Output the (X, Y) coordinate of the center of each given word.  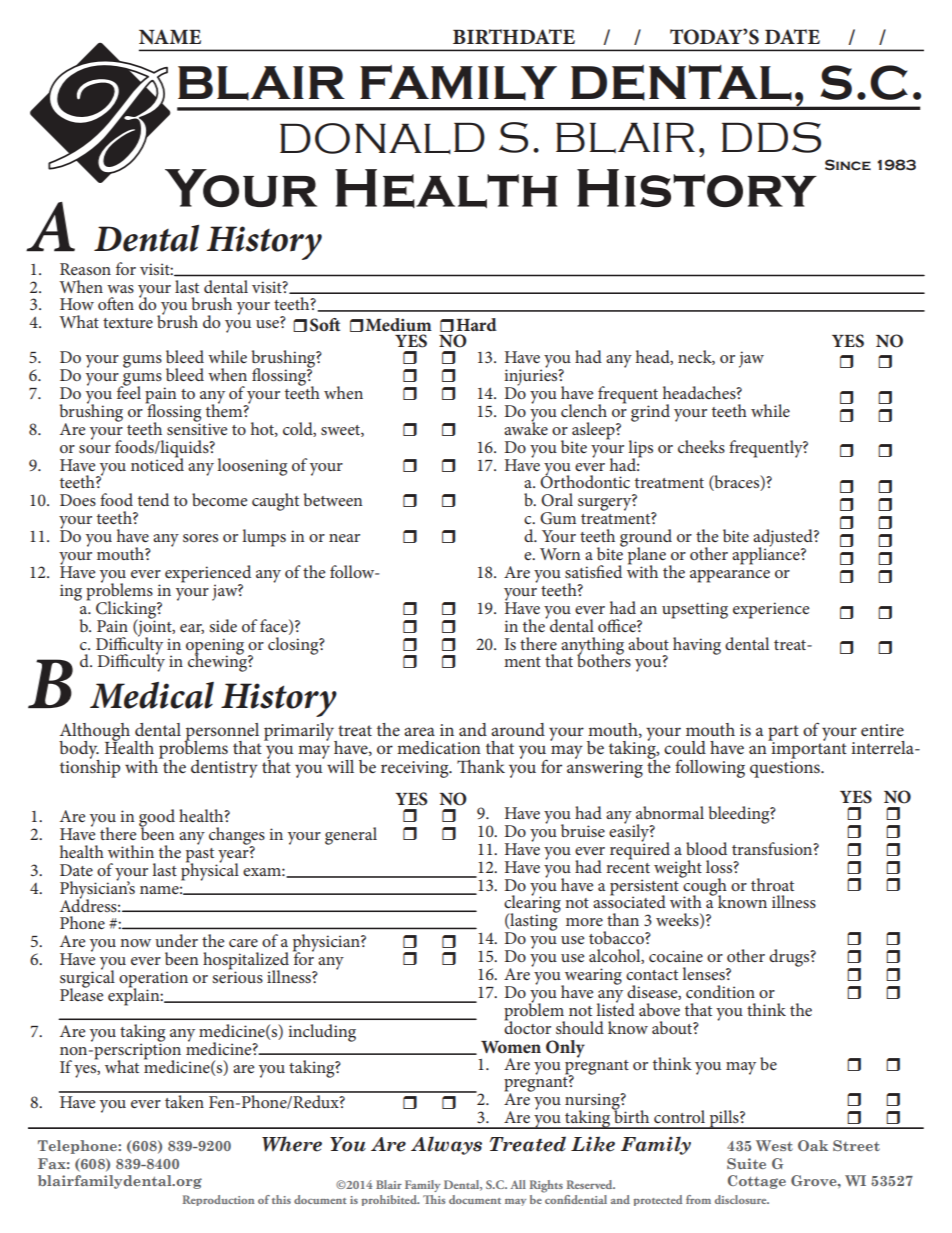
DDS (771, 137)
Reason (85, 269)
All (518, 1184)
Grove (815, 1180)
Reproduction (218, 1200)
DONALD (382, 138)
